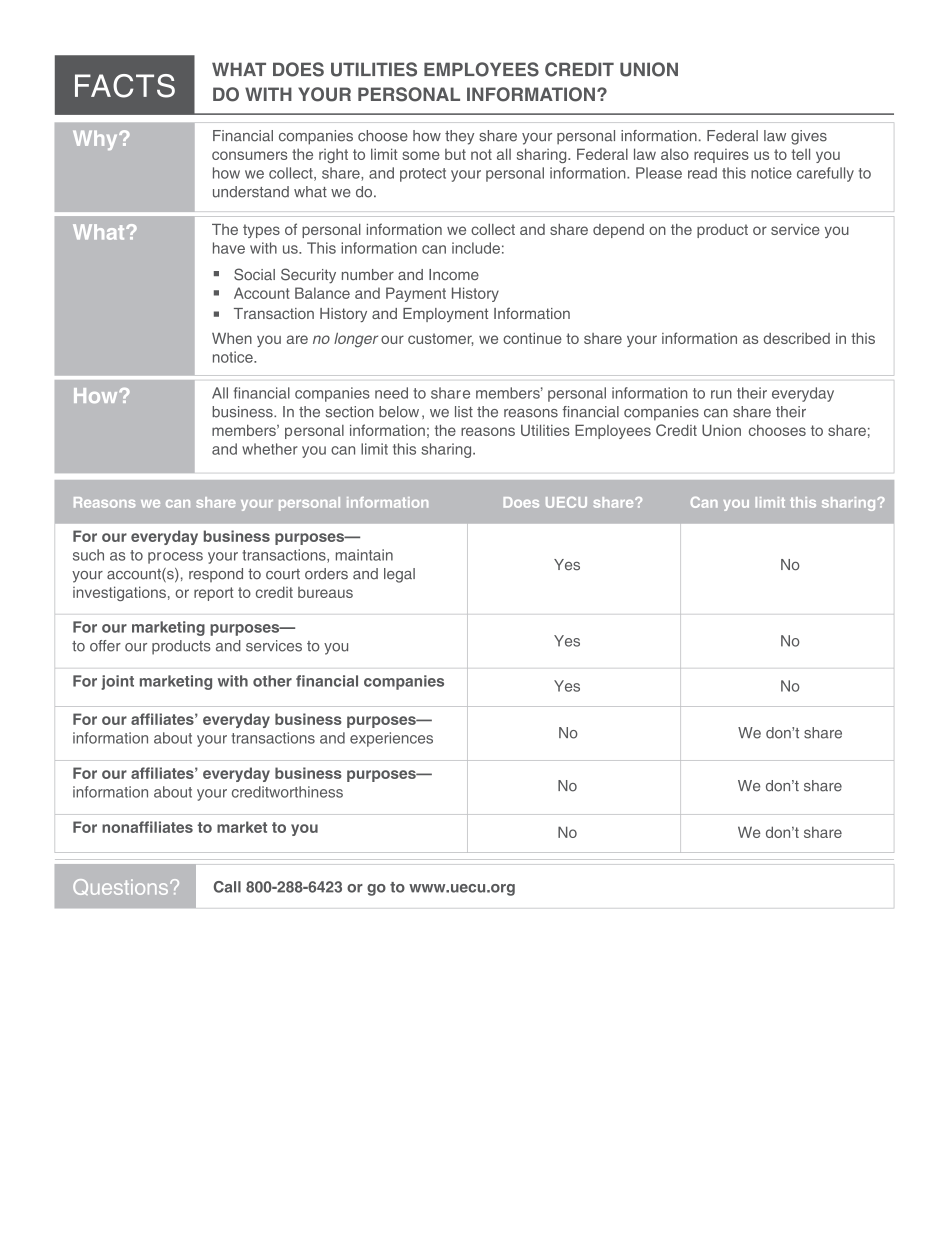  I want to click on legal, so click(399, 575).
